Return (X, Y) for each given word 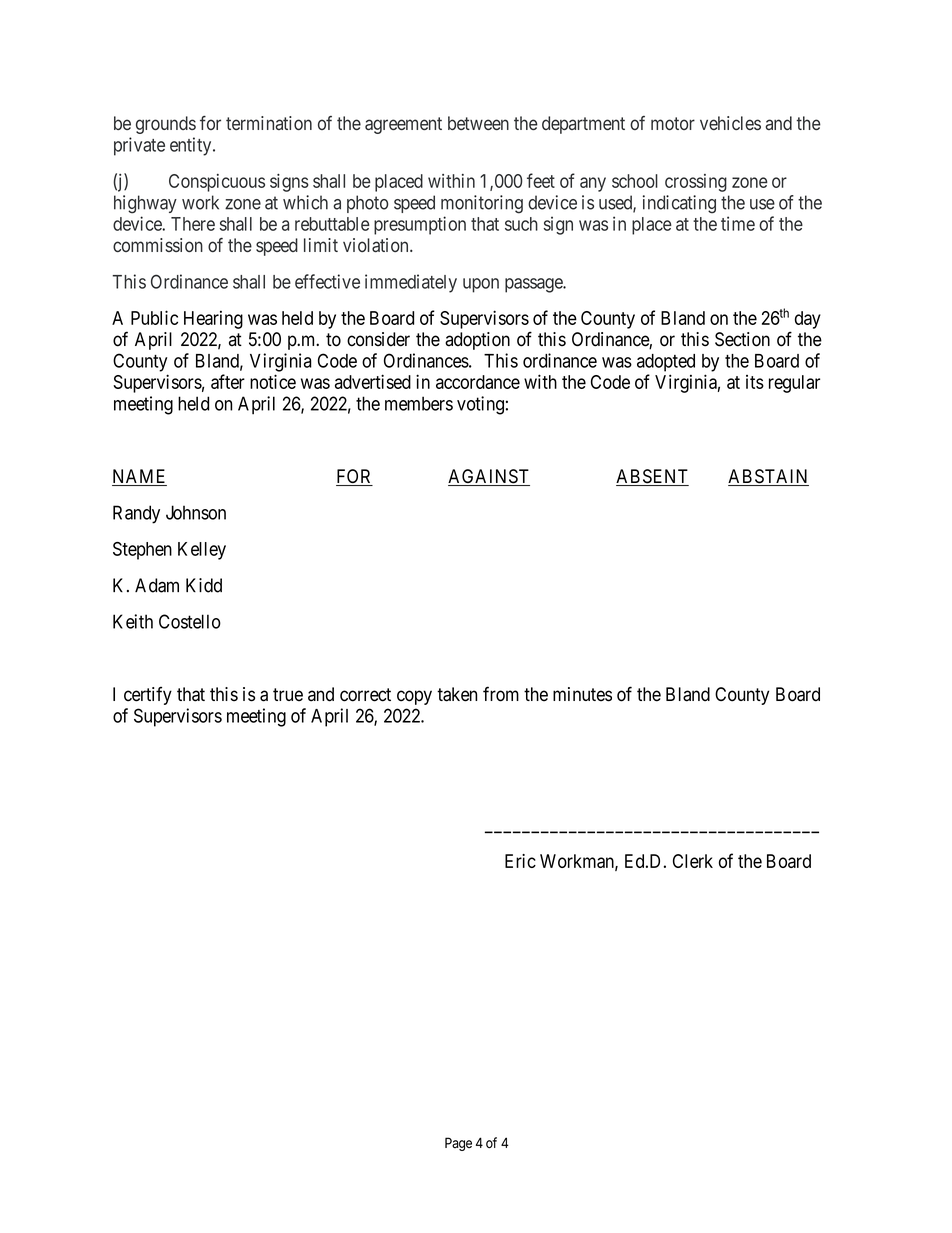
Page (458, 1144)
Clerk (693, 861)
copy (414, 697)
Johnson (196, 512)
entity (192, 146)
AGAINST (489, 477)
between (478, 123)
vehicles (730, 123)
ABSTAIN (768, 477)
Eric (520, 861)
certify (148, 696)
